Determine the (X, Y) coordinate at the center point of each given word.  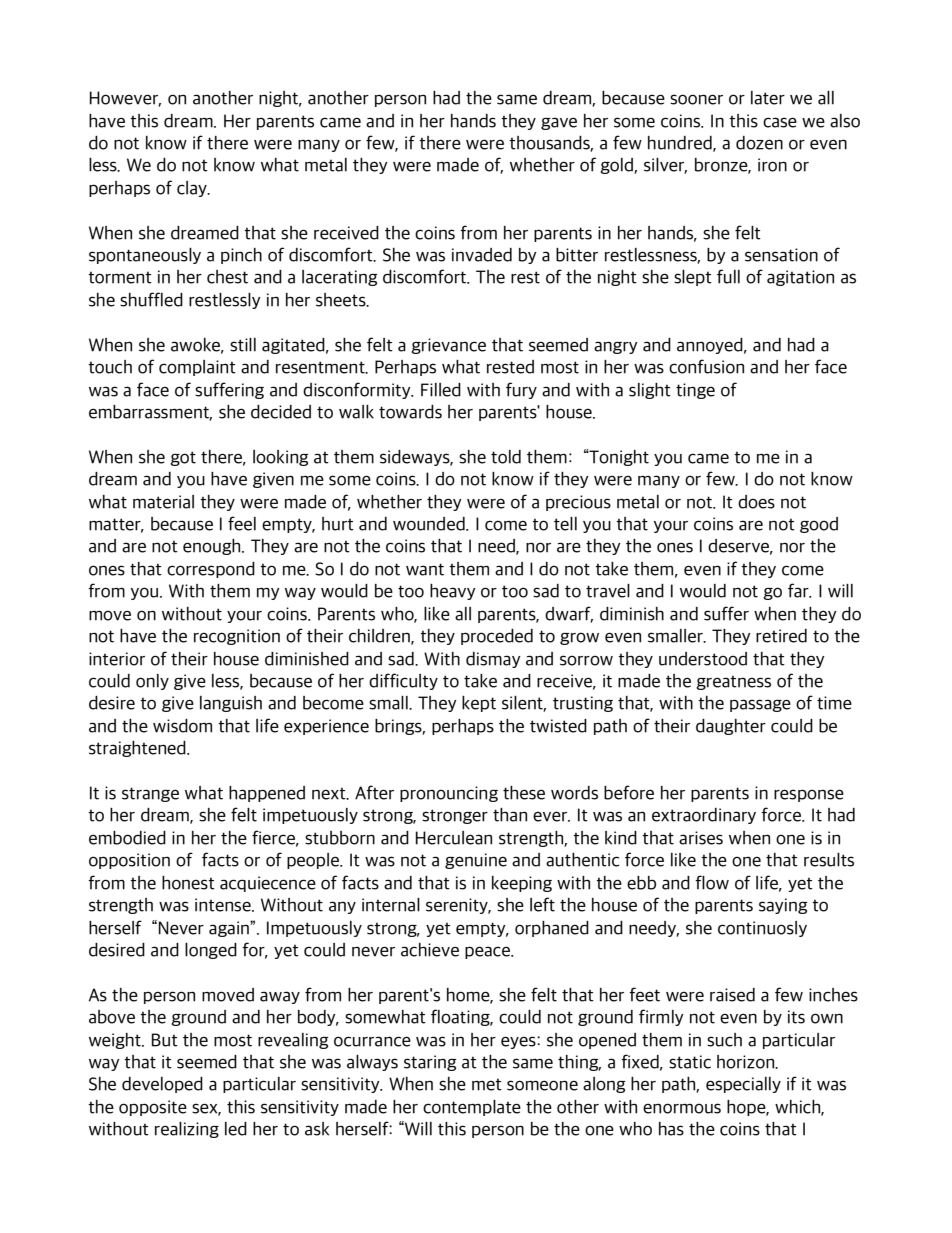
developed (162, 1085)
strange (150, 794)
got (183, 458)
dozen (759, 143)
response (809, 795)
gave (559, 123)
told (506, 457)
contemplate (472, 1108)
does (756, 502)
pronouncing (449, 794)
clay (193, 189)
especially (743, 1085)
